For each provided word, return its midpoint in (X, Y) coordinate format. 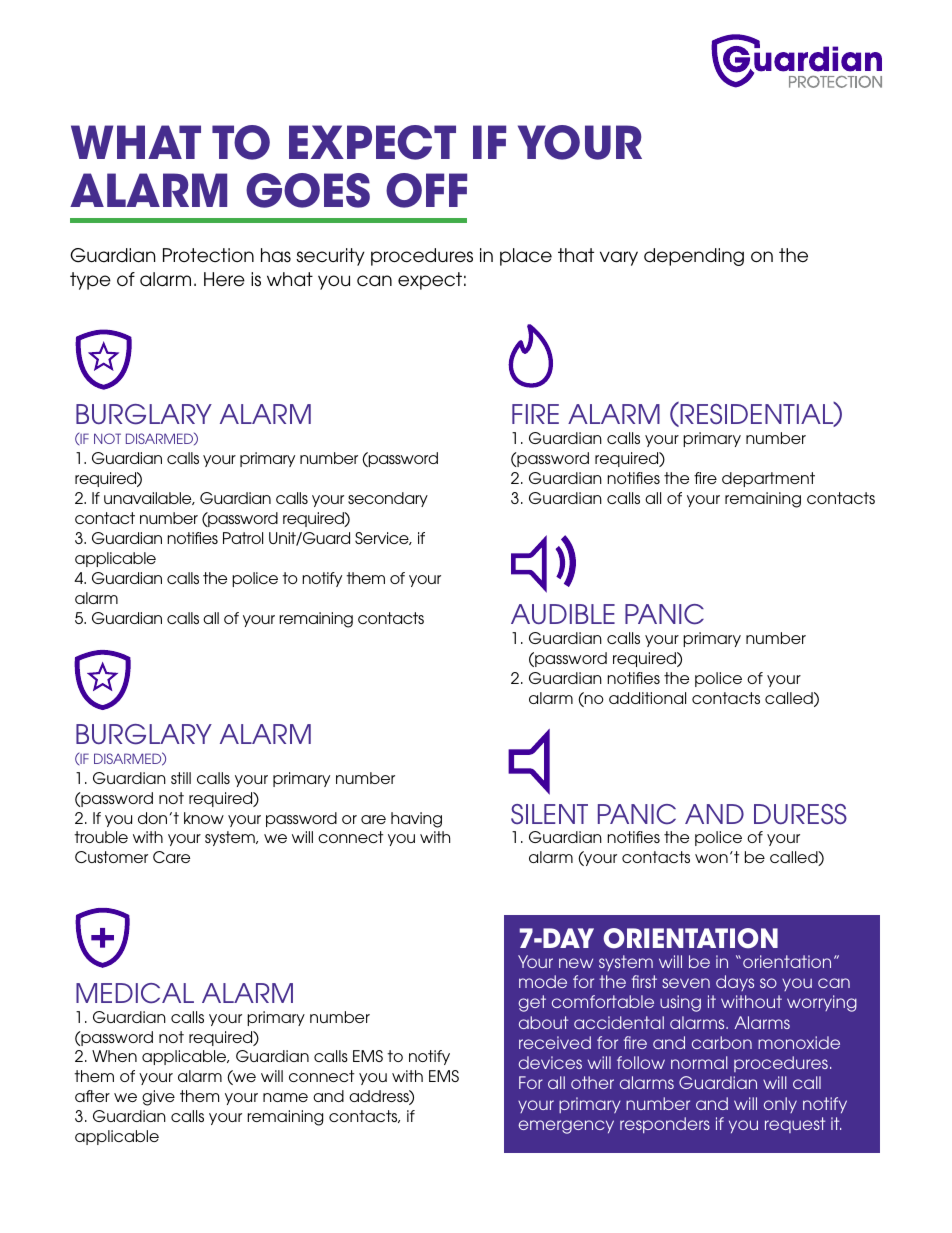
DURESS (800, 814)
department (768, 479)
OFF (426, 190)
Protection (208, 255)
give (158, 1098)
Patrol (243, 538)
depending (694, 257)
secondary (388, 499)
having (416, 820)
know (204, 818)
